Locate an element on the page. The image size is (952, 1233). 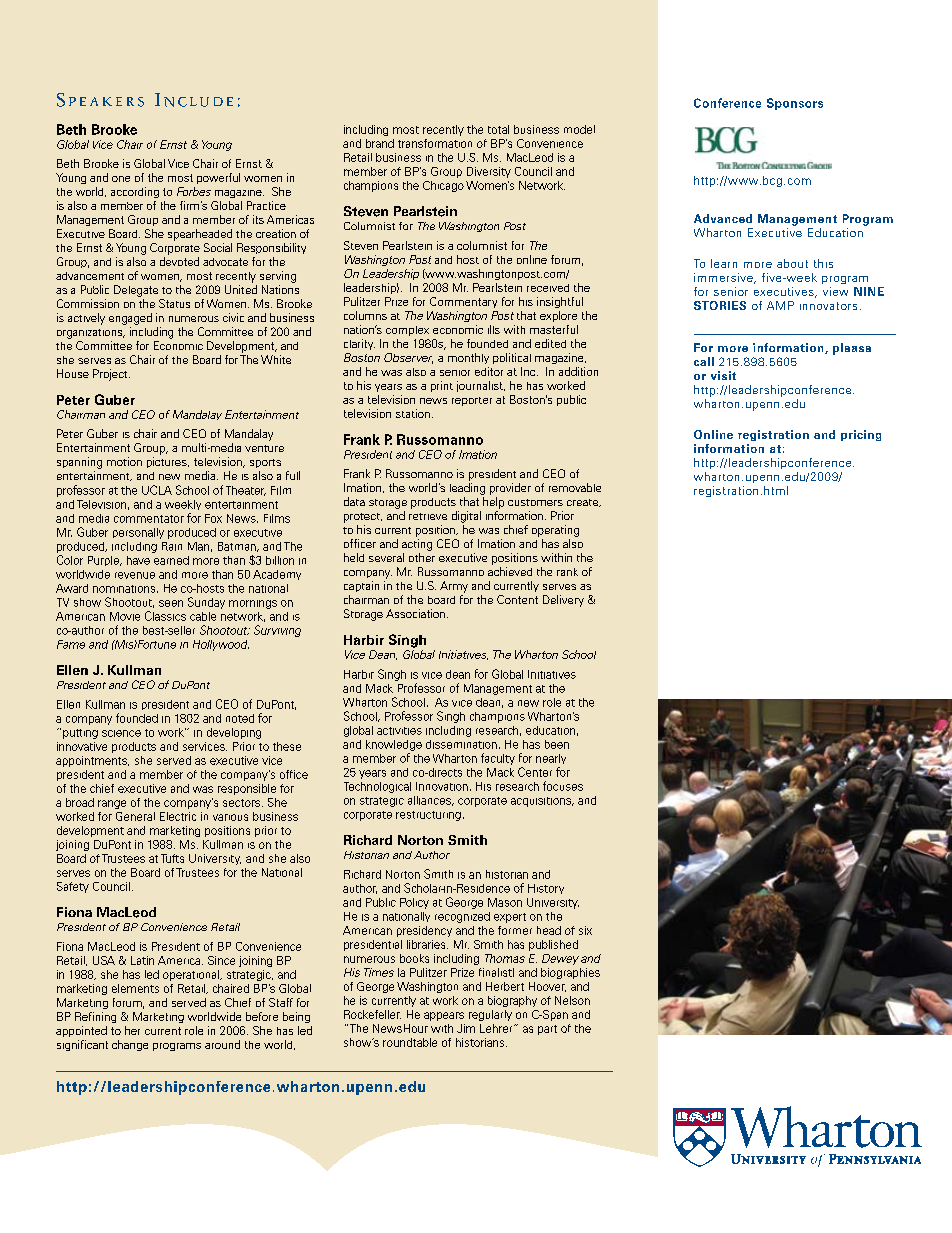
elements is located at coordinates (135, 988).
